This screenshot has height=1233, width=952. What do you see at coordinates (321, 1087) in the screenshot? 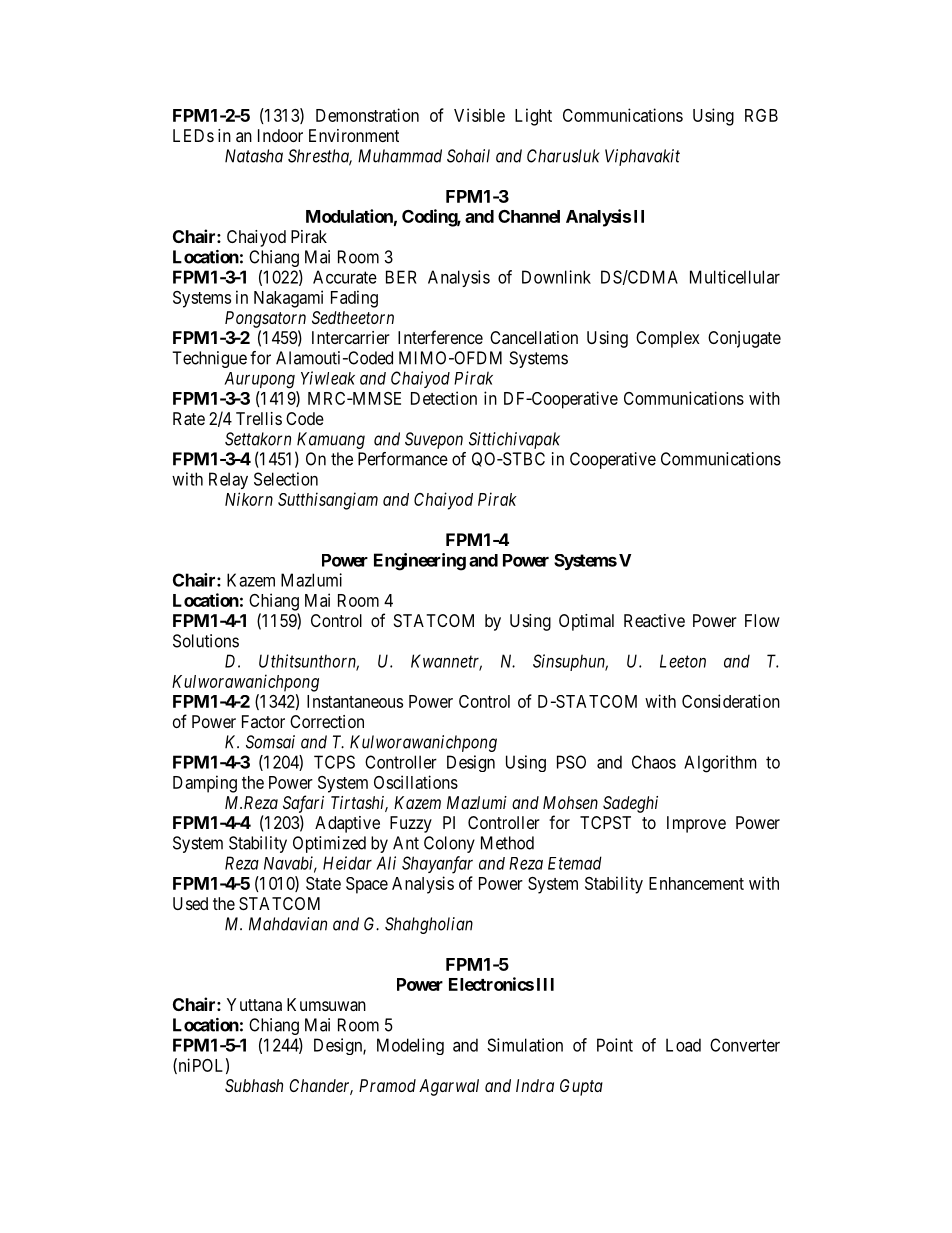
I see `Chander` at bounding box center [321, 1087].
